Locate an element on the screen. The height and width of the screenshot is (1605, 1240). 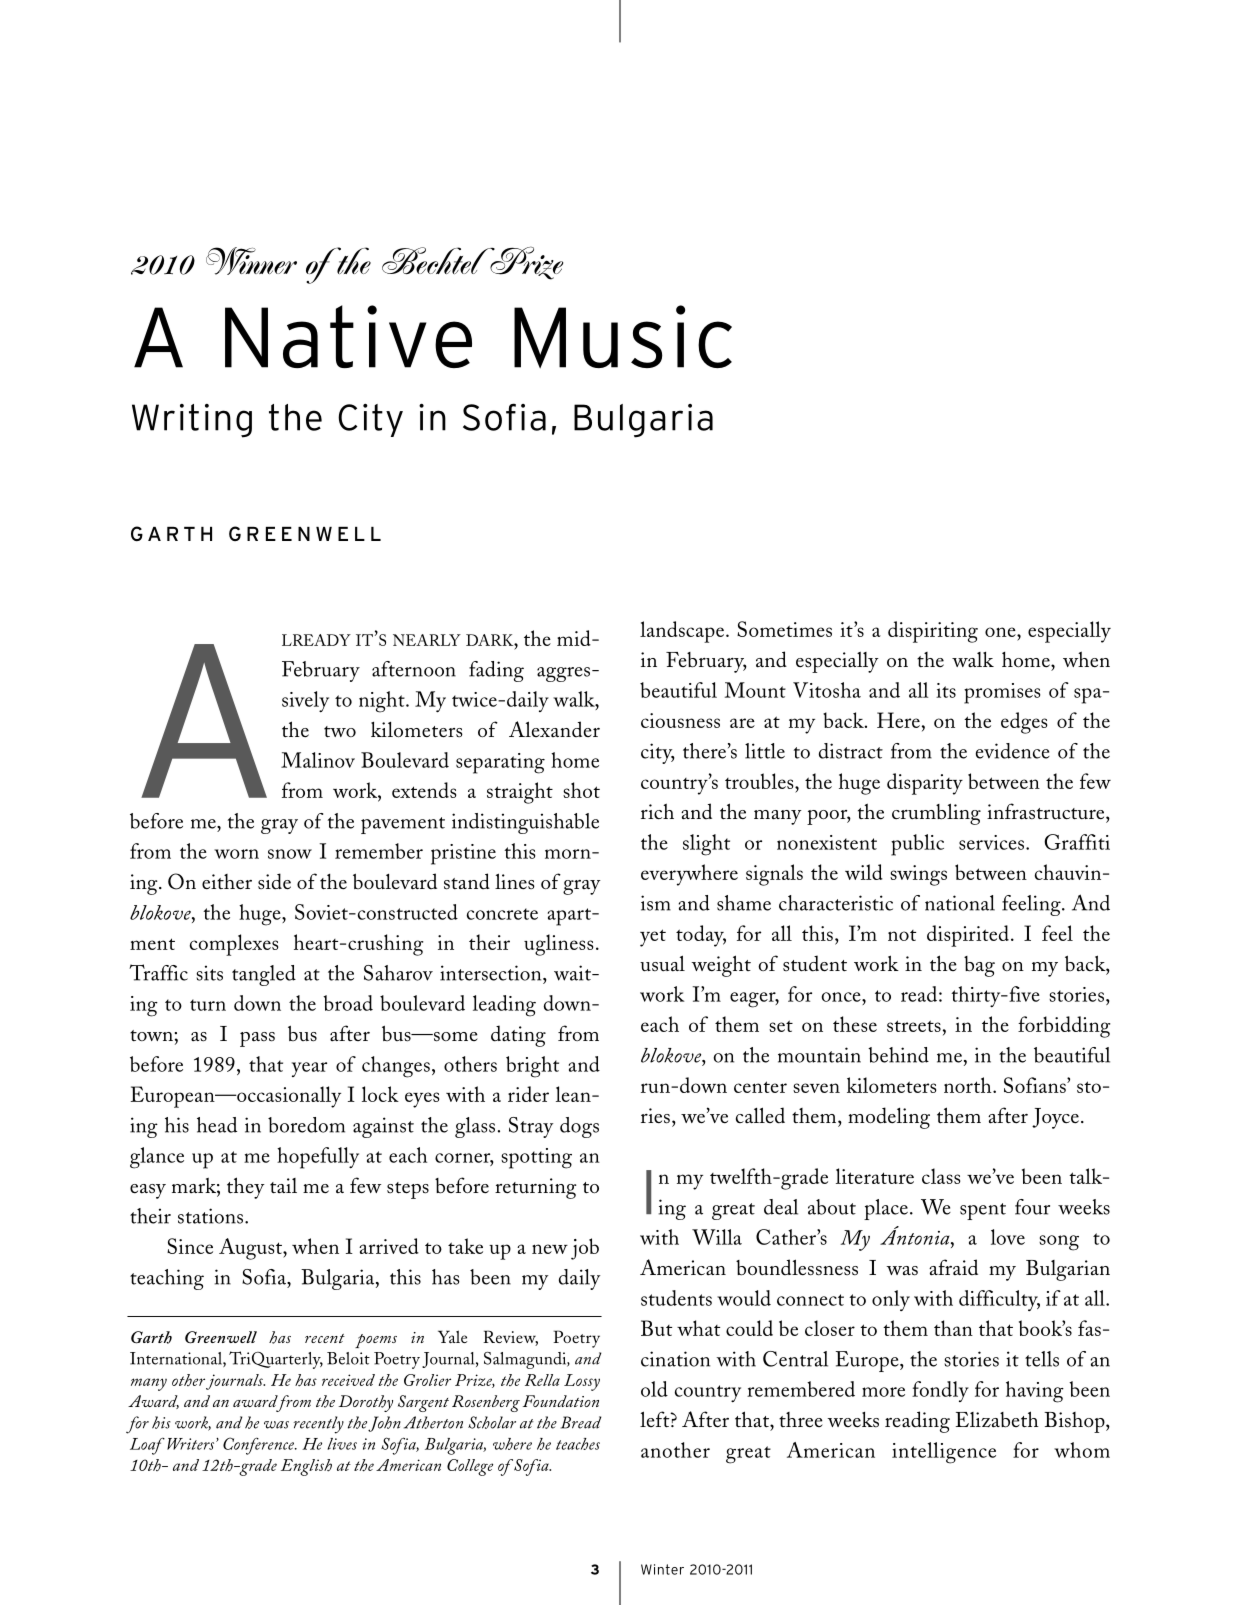
intelligence is located at coordinates (944, 1453).
